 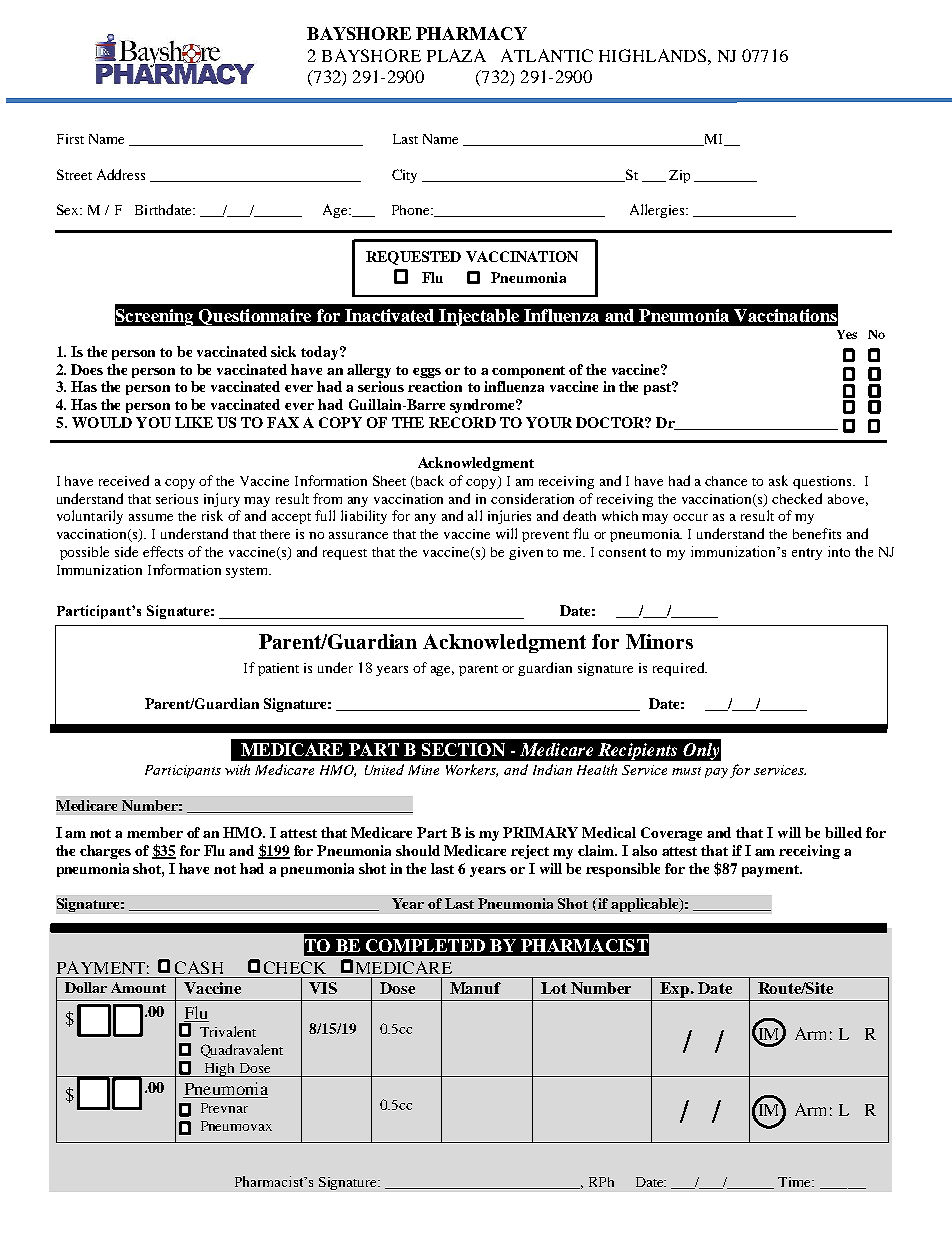 I want to click on injuries, so click(x=509, y=517).
